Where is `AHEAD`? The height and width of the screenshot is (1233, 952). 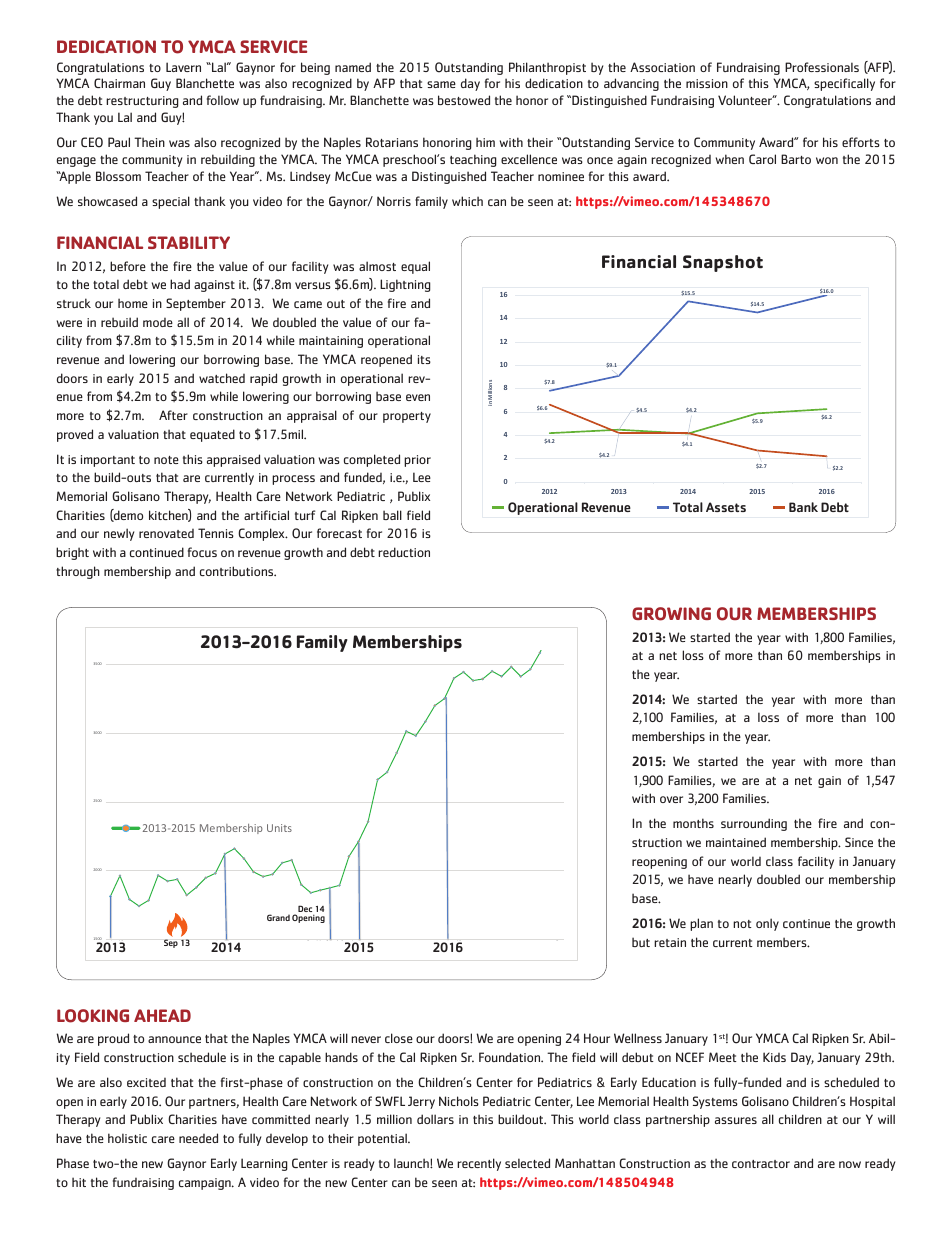
AHEAD is located at coordinates (162, 1015).
